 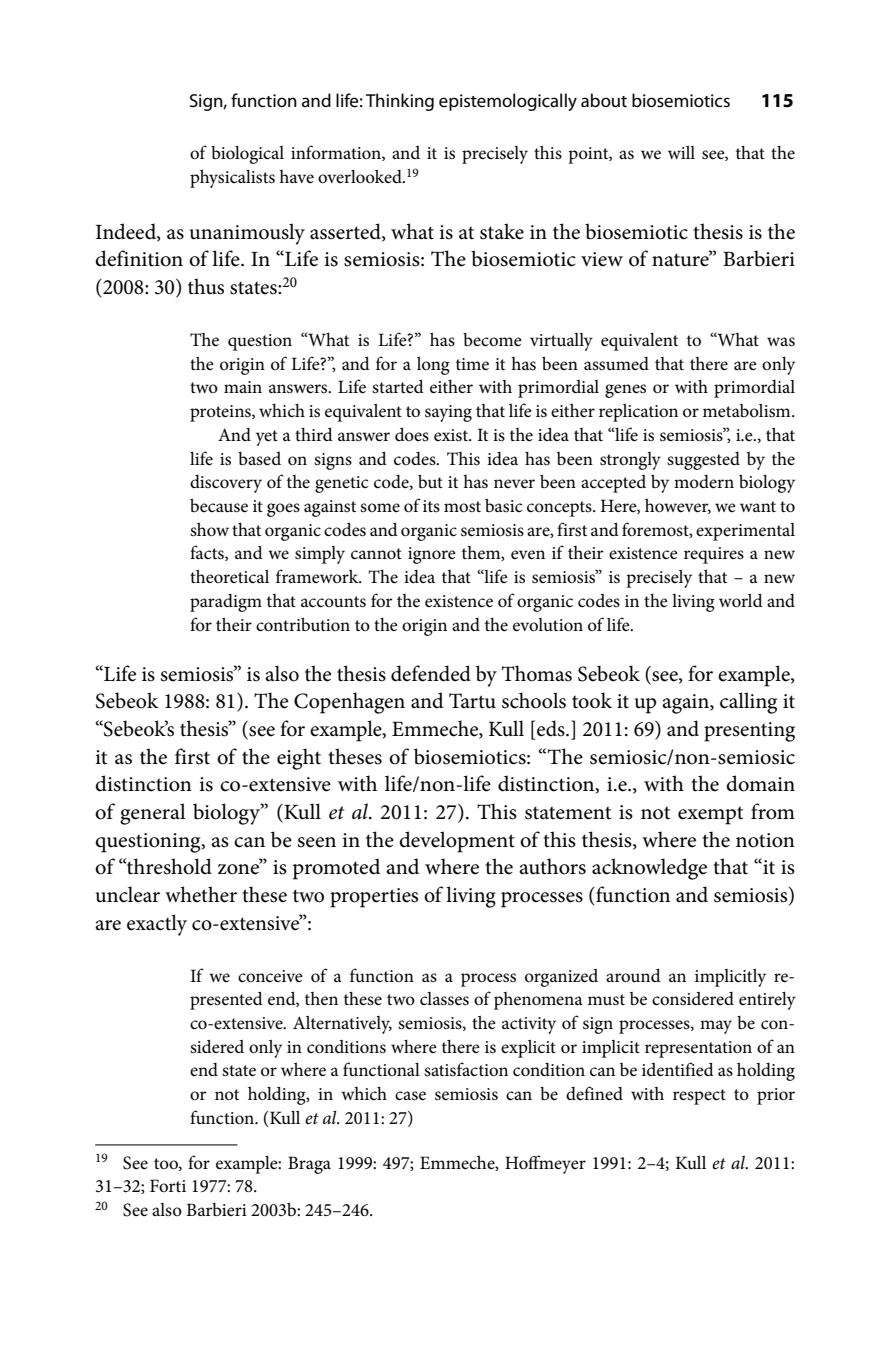 I want to click on will, so click(x=681, y=152).
